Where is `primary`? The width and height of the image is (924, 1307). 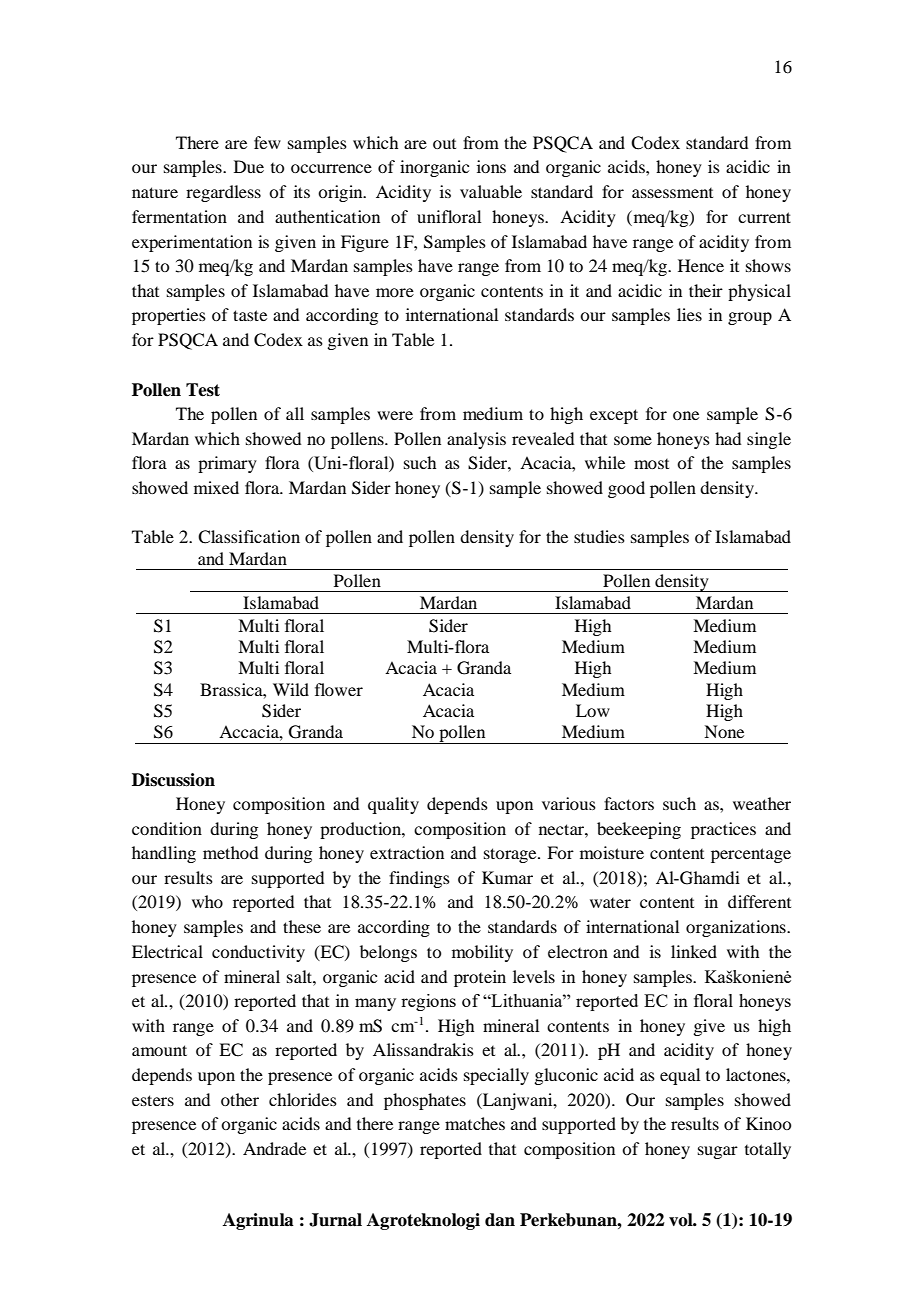
primary is located at coordinates (227, 464).
